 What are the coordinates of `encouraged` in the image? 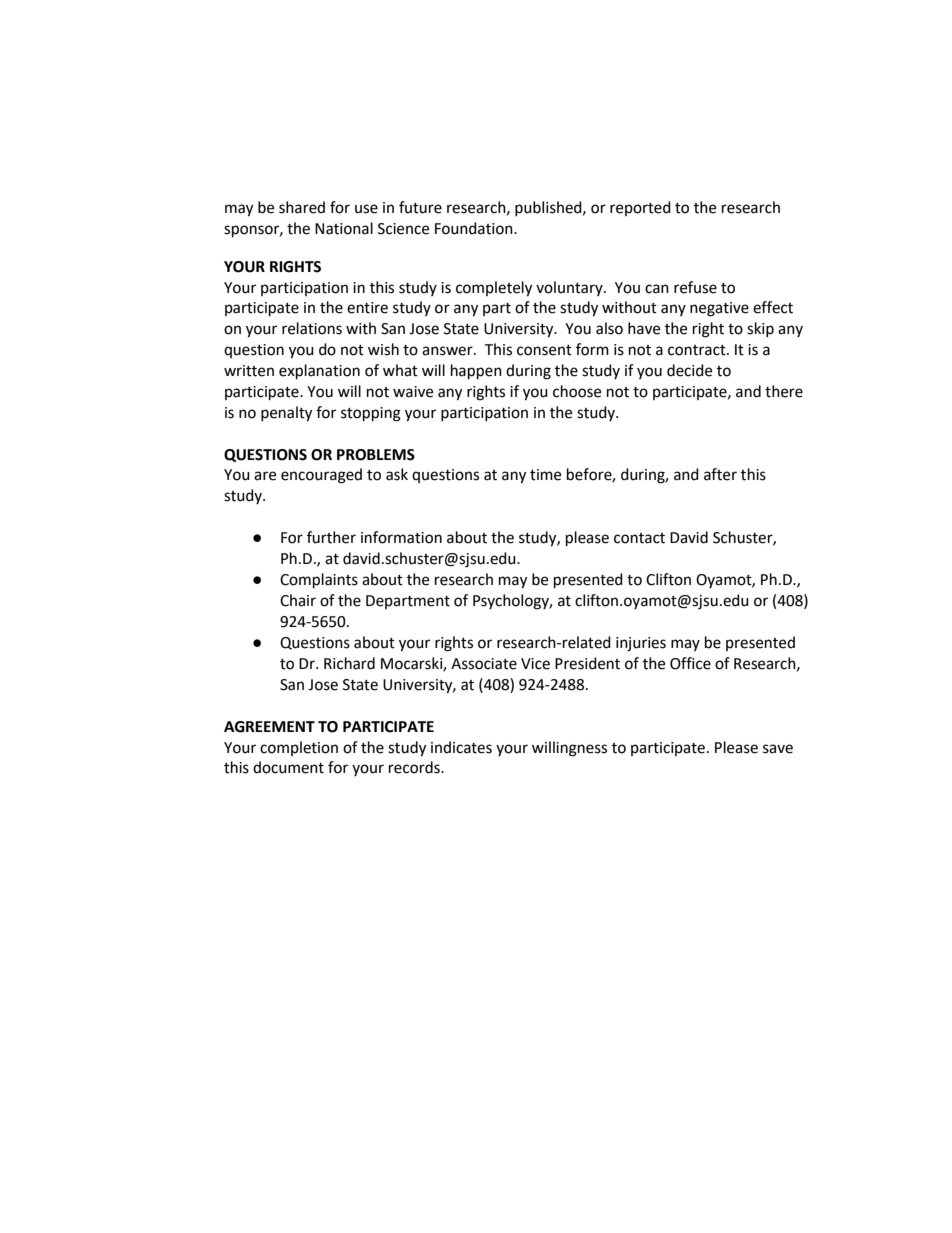 It's located at (321, 476).
